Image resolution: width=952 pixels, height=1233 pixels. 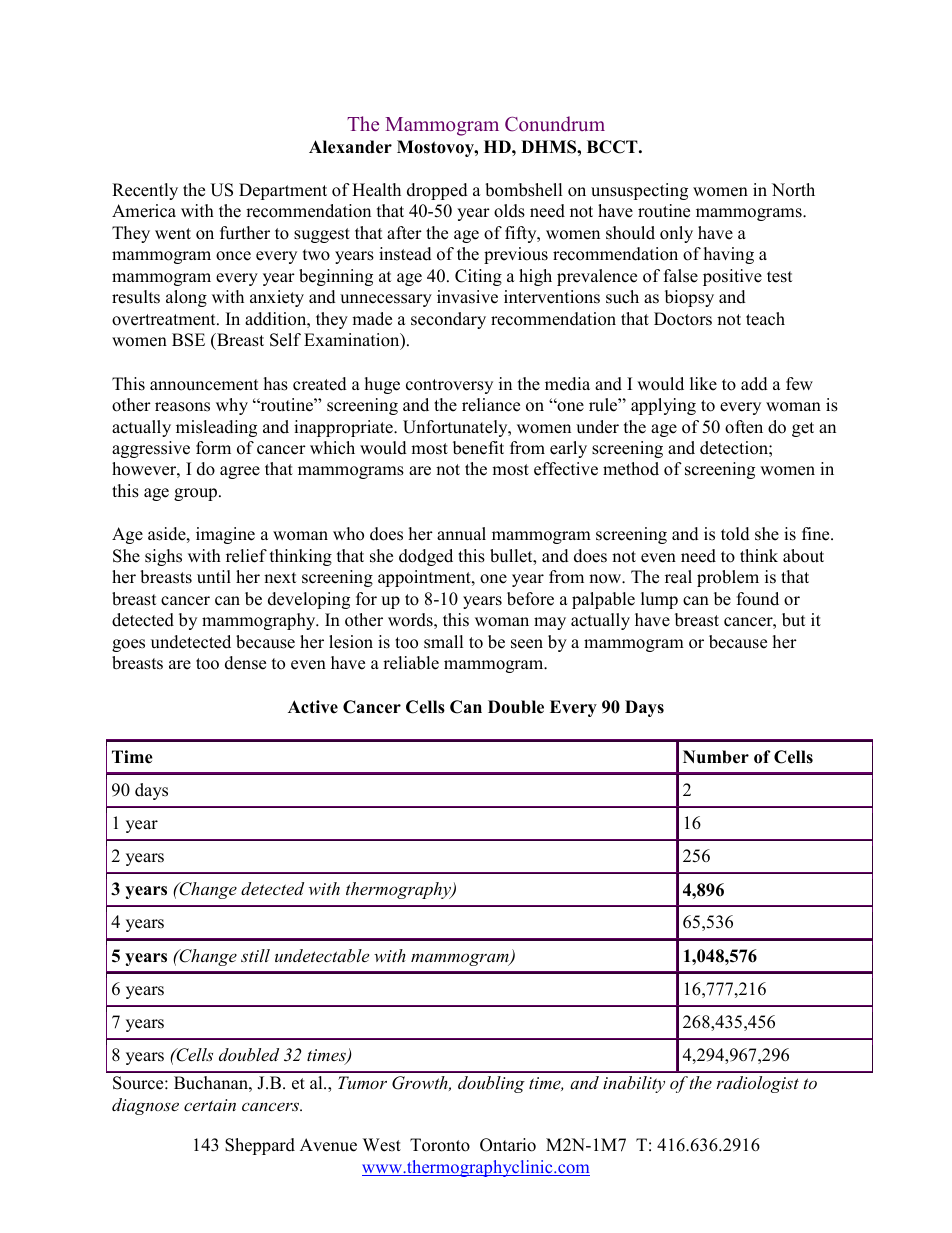 I want to click on dropped, so click(x=437, y=191).
